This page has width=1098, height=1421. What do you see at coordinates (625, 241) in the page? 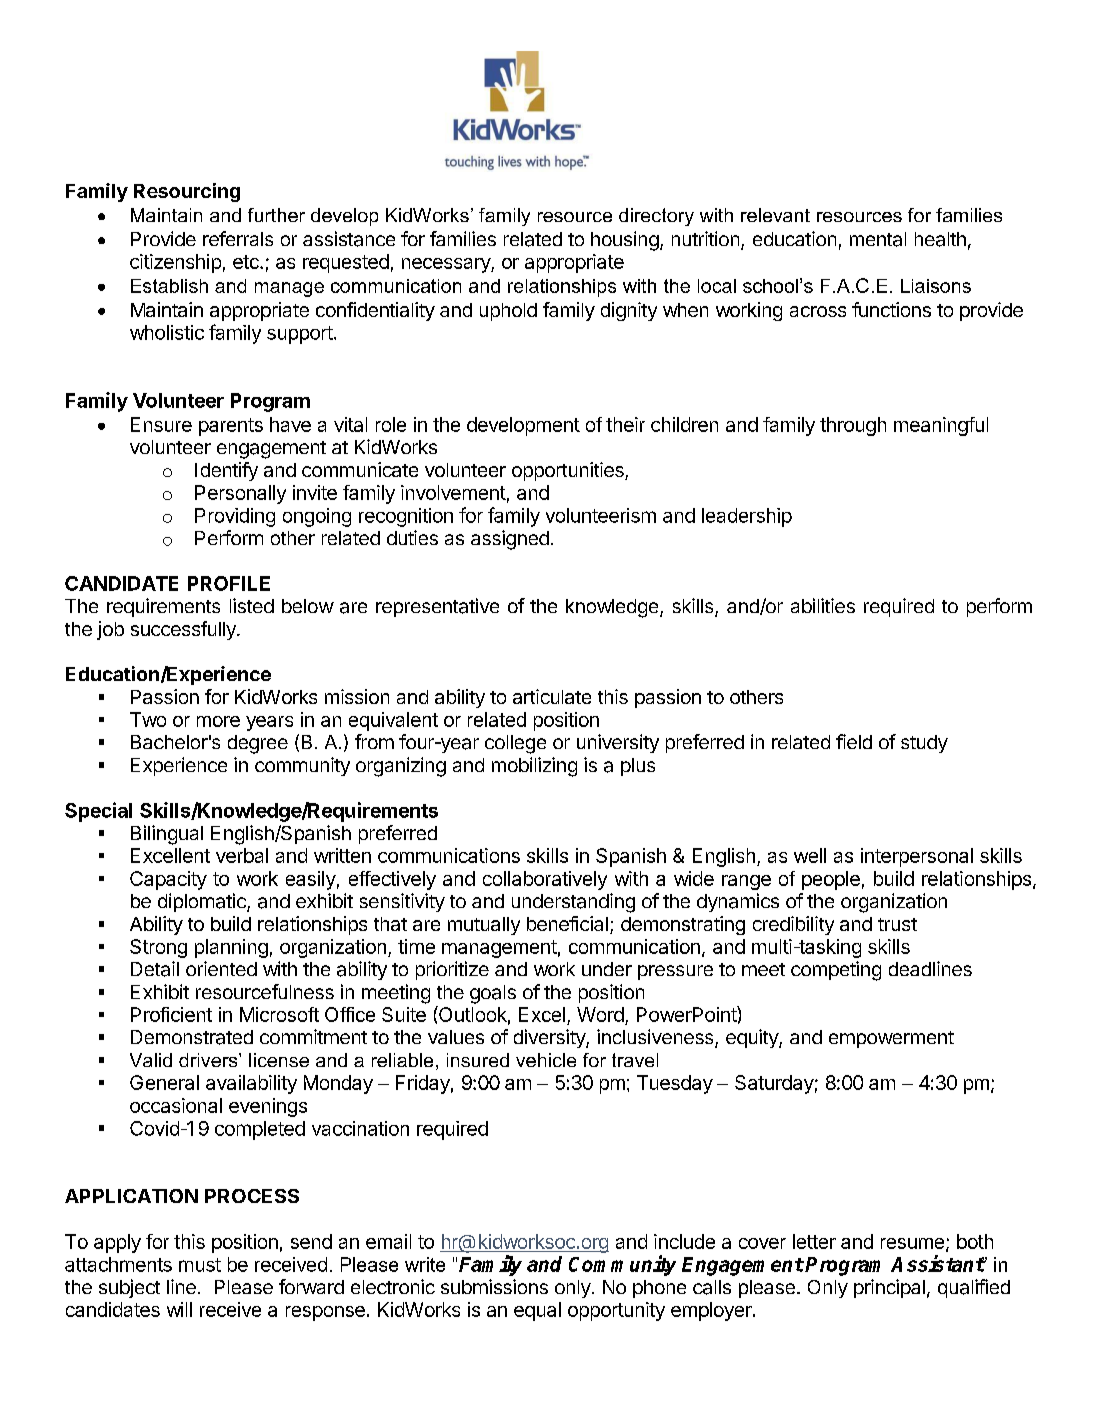
I see `housing` at bounding box center [625, 241].
